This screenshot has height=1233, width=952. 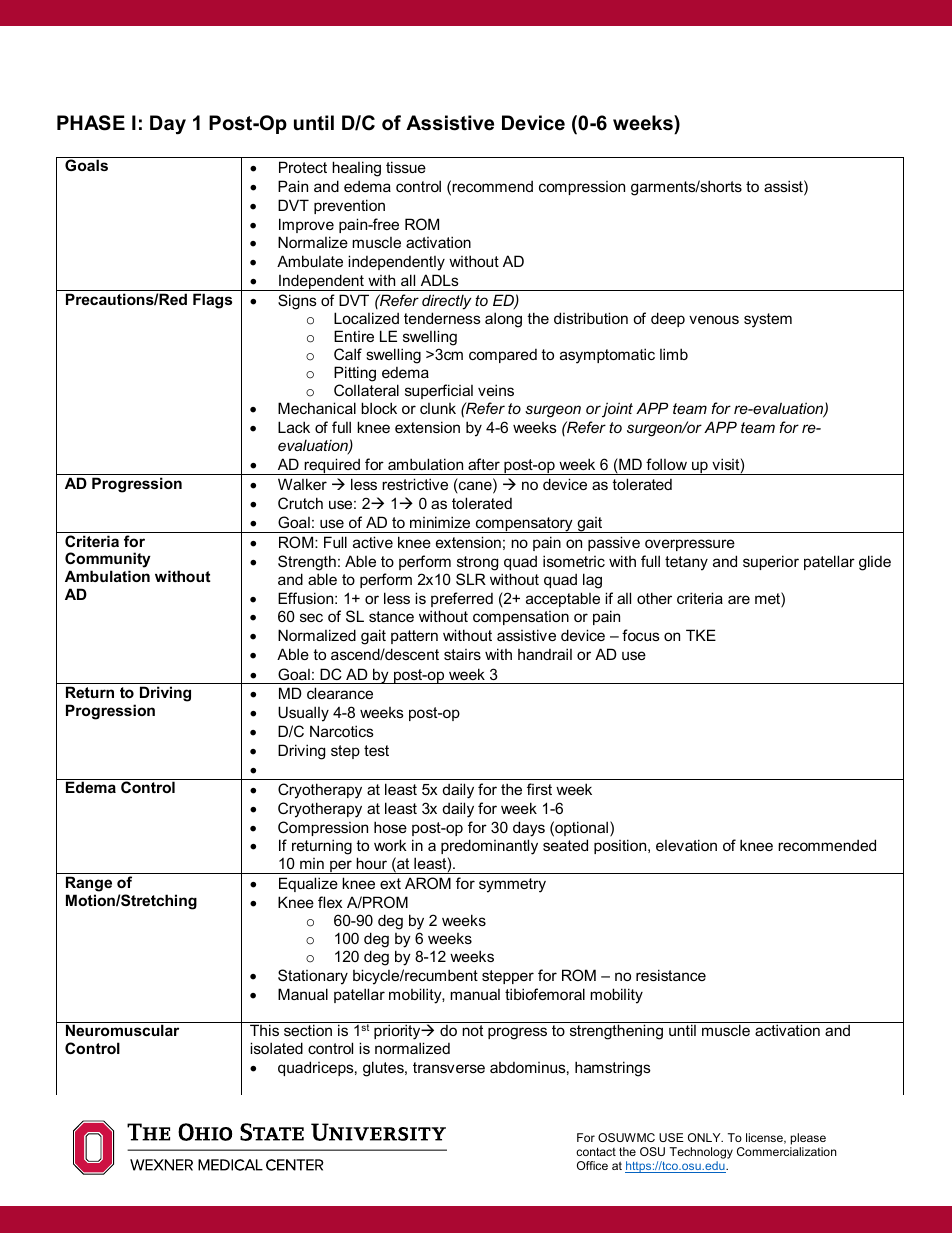 I want to click on system, so click(x=768, y=320).
